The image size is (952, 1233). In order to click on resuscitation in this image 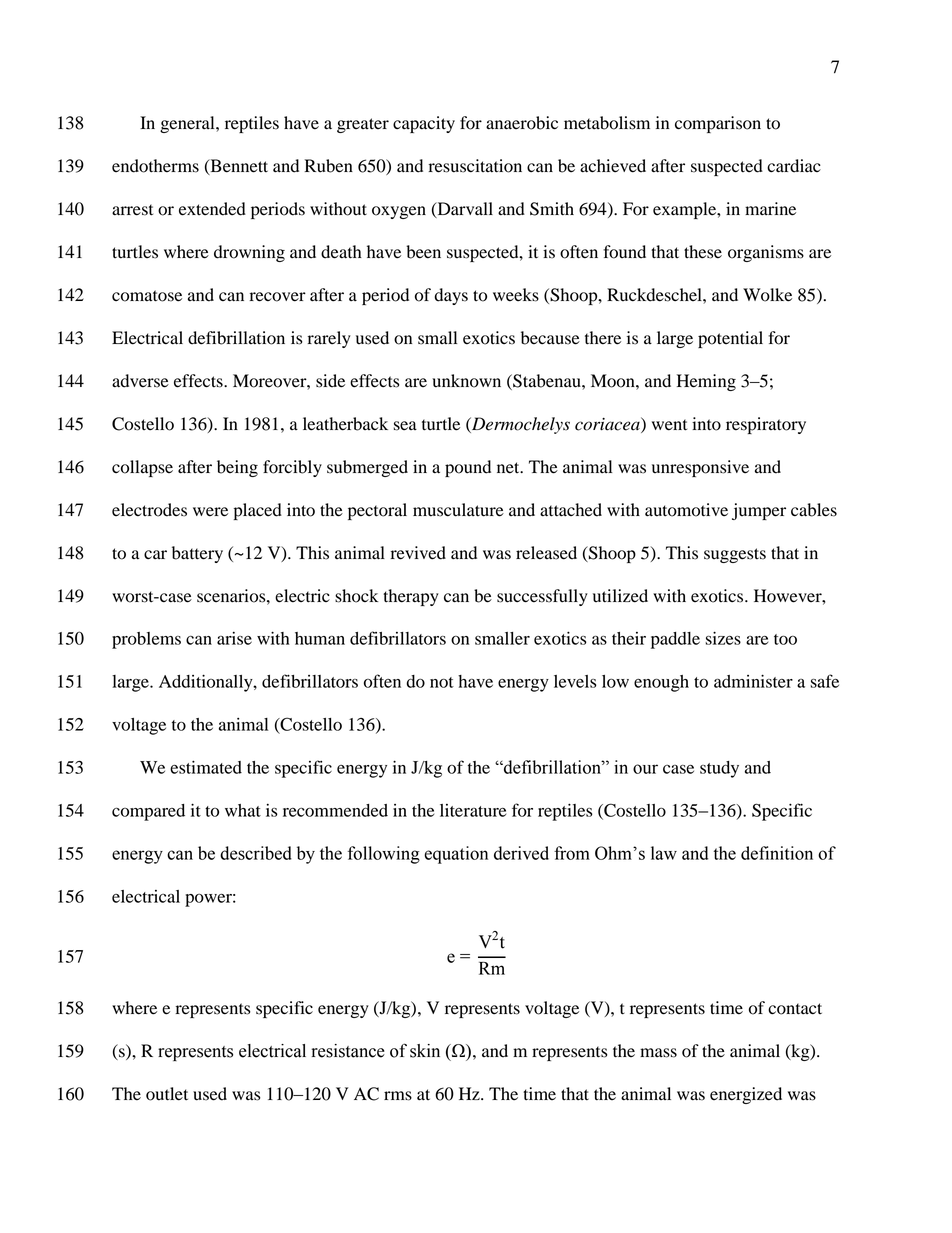, I will do `click(475, 166)`.
